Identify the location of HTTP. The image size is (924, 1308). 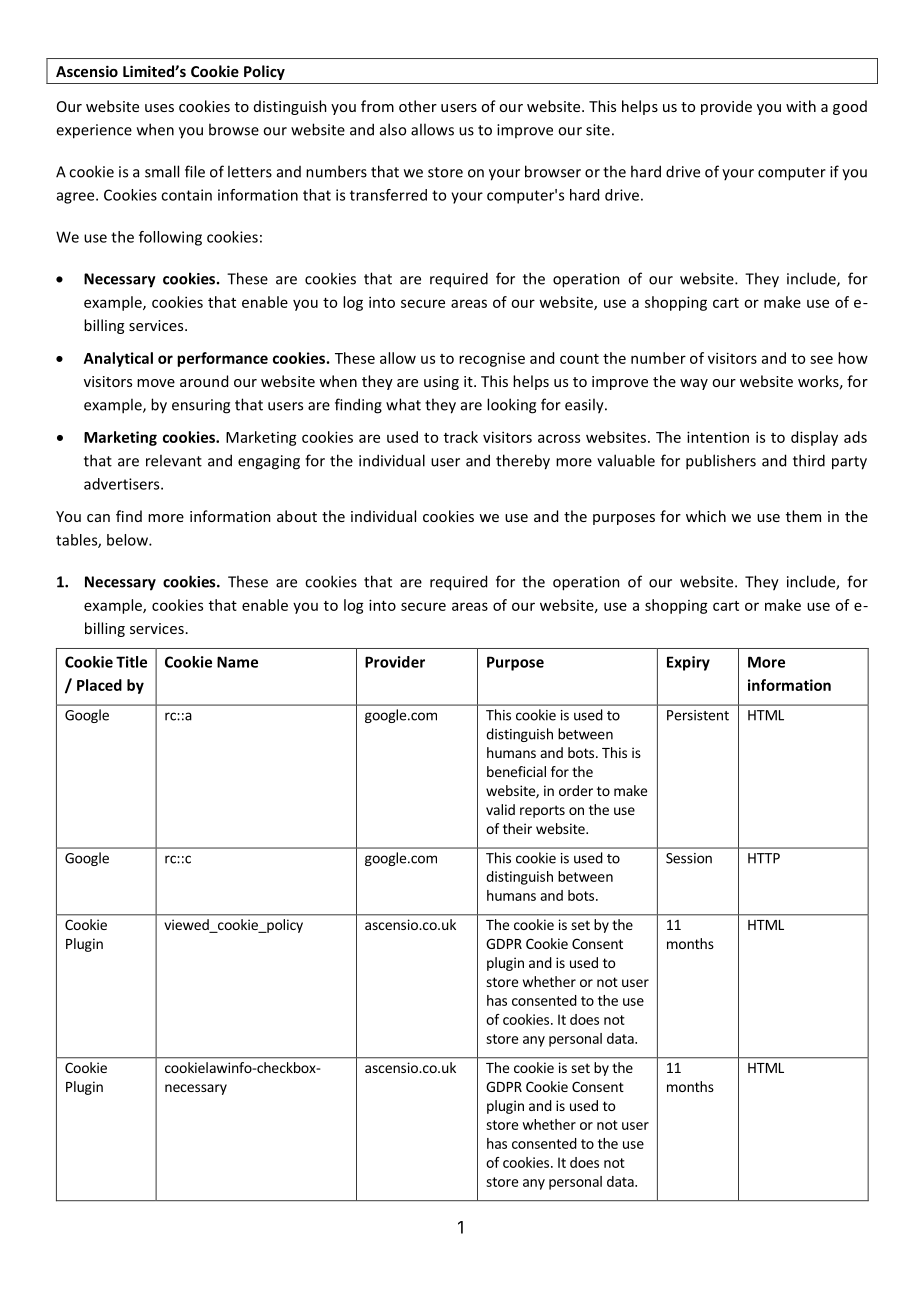
(764, 858).
